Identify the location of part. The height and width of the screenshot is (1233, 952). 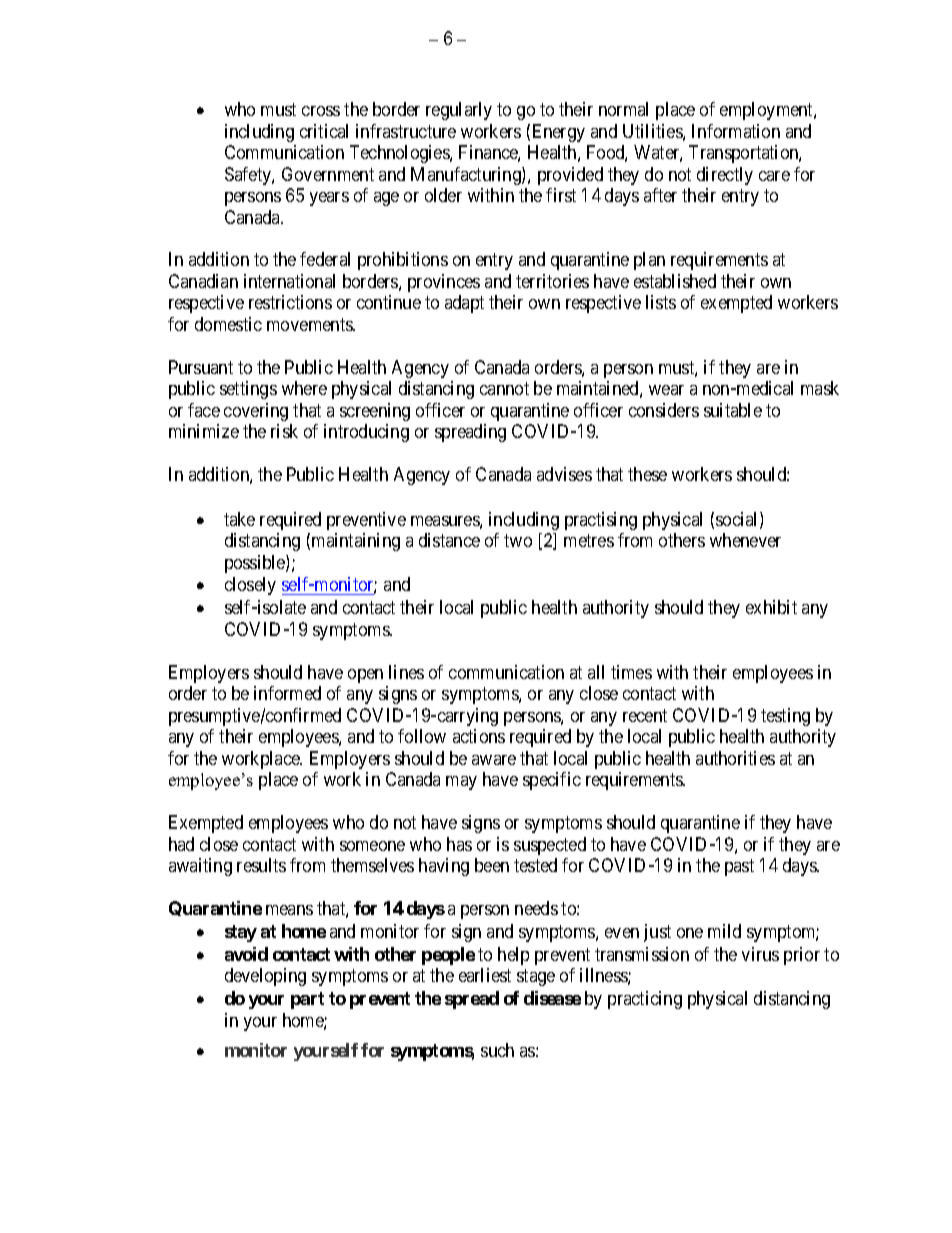
(307, 1000).
